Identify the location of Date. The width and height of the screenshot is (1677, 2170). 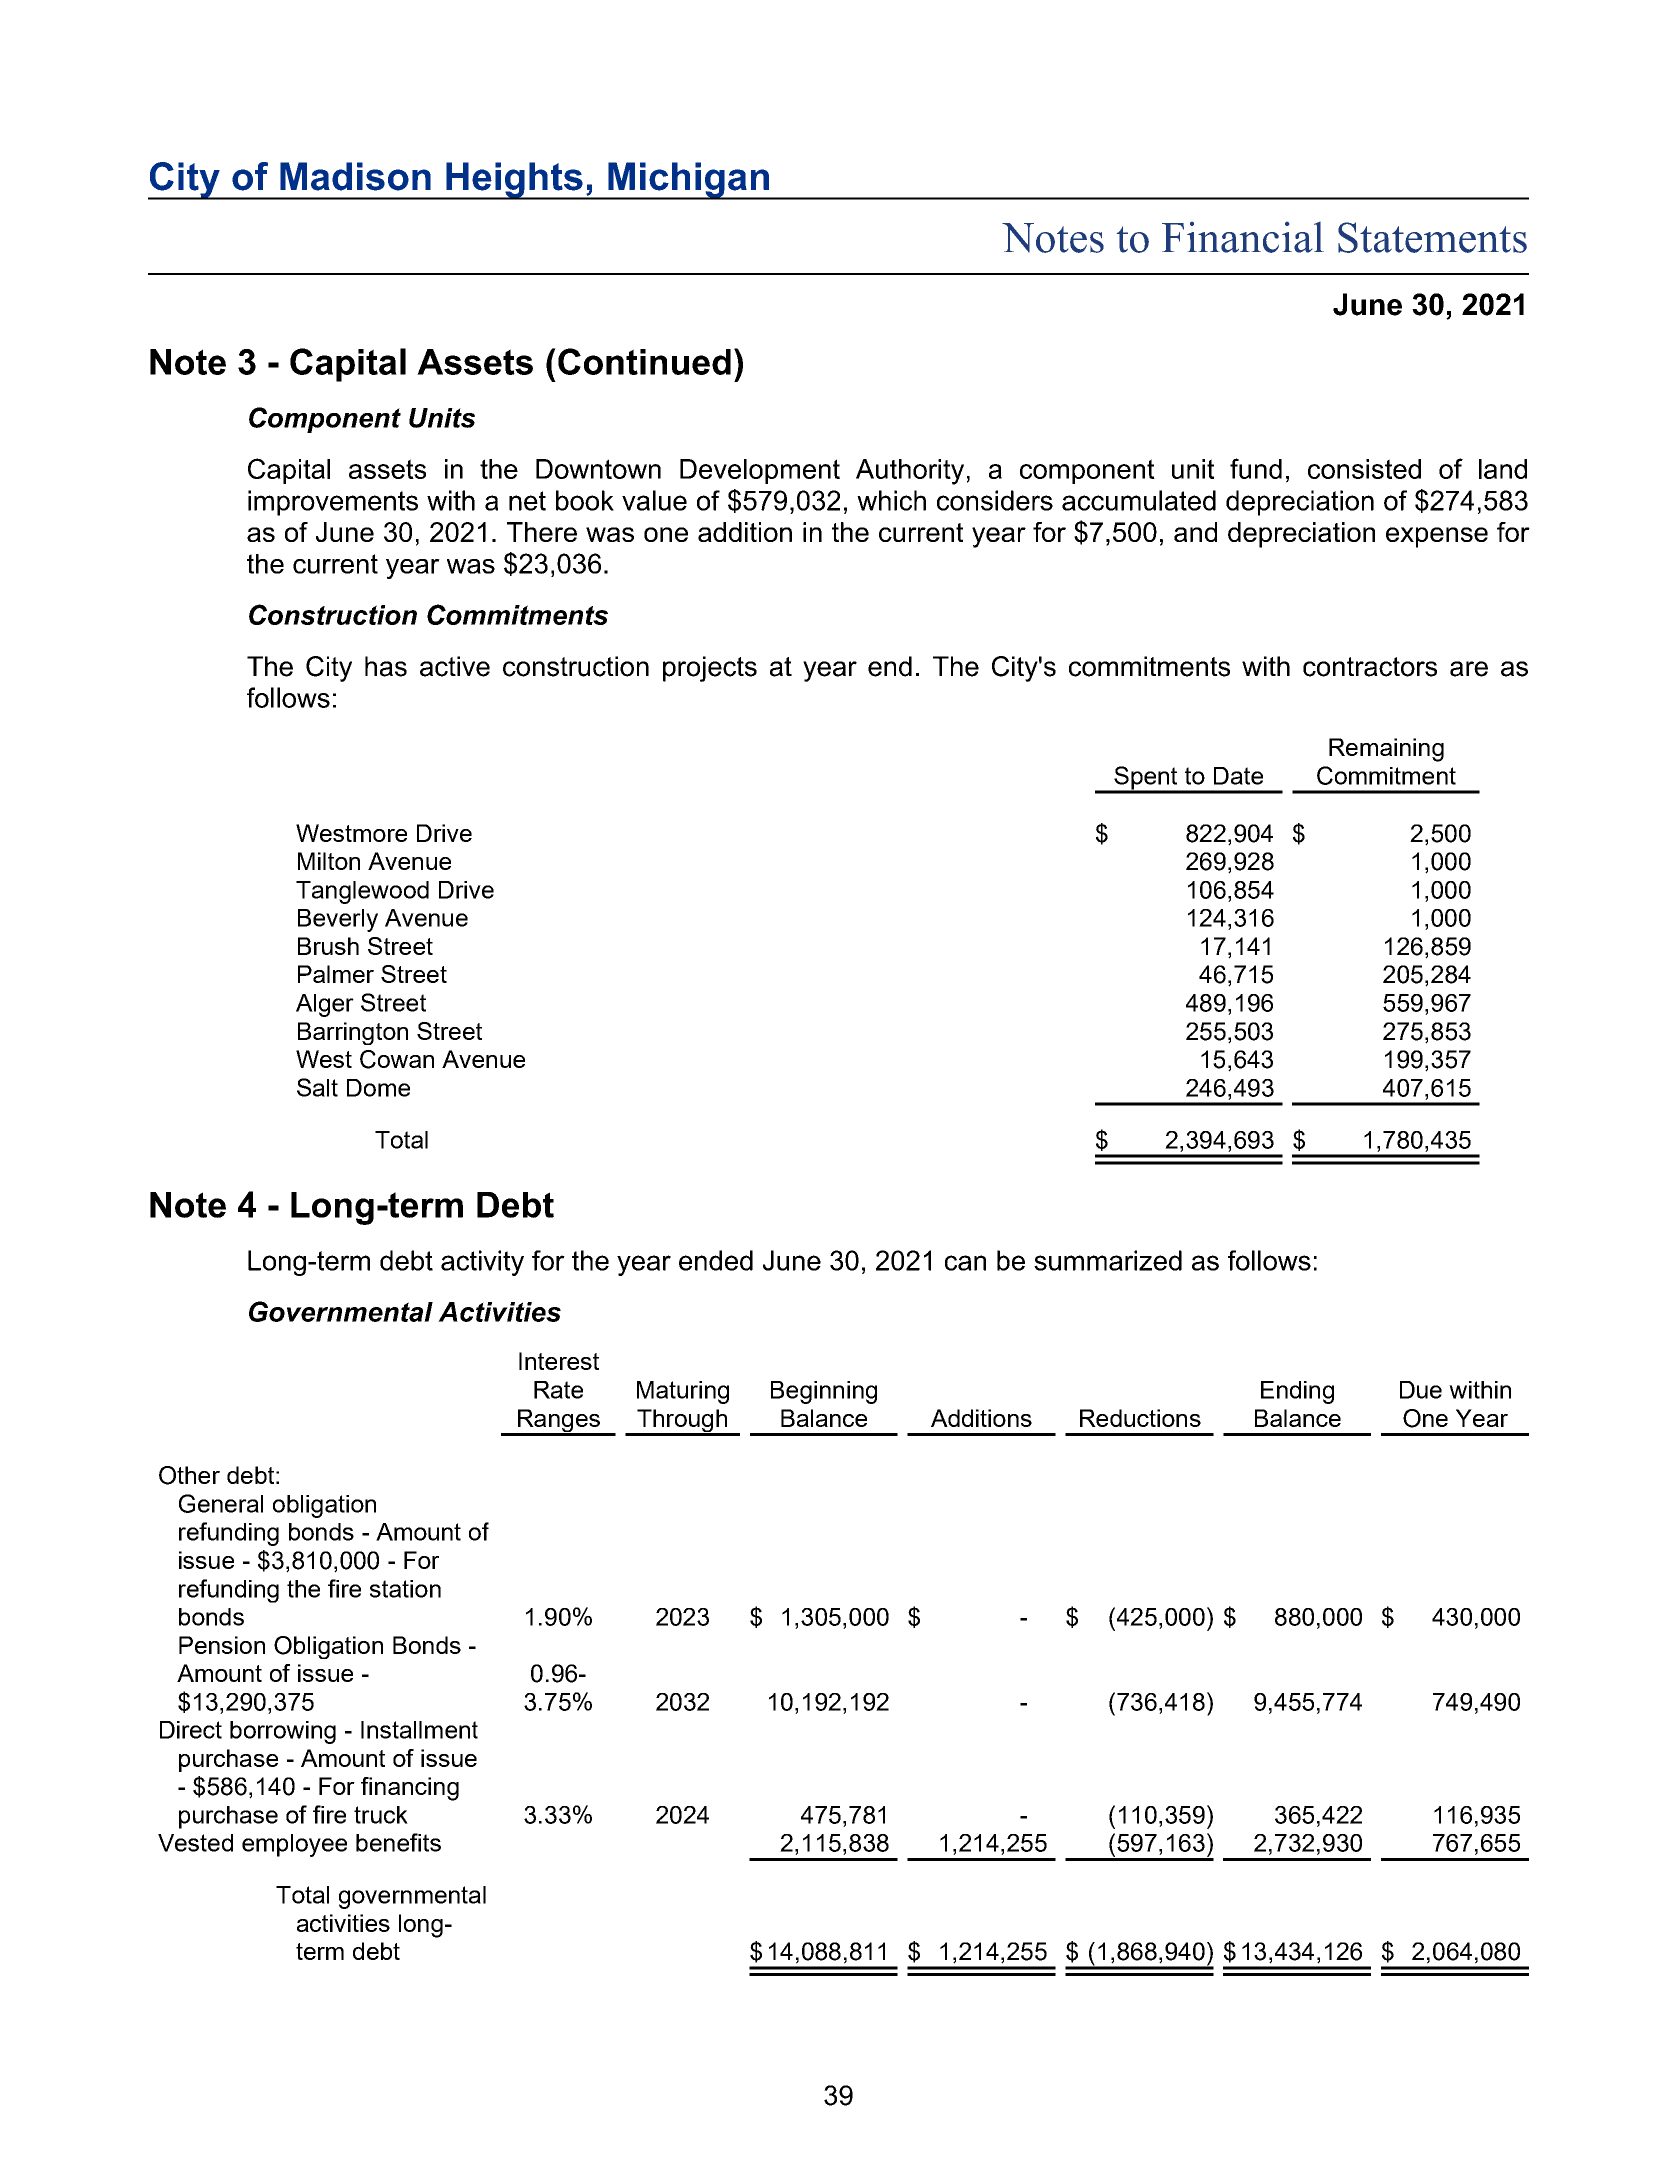
(1238, 776).
